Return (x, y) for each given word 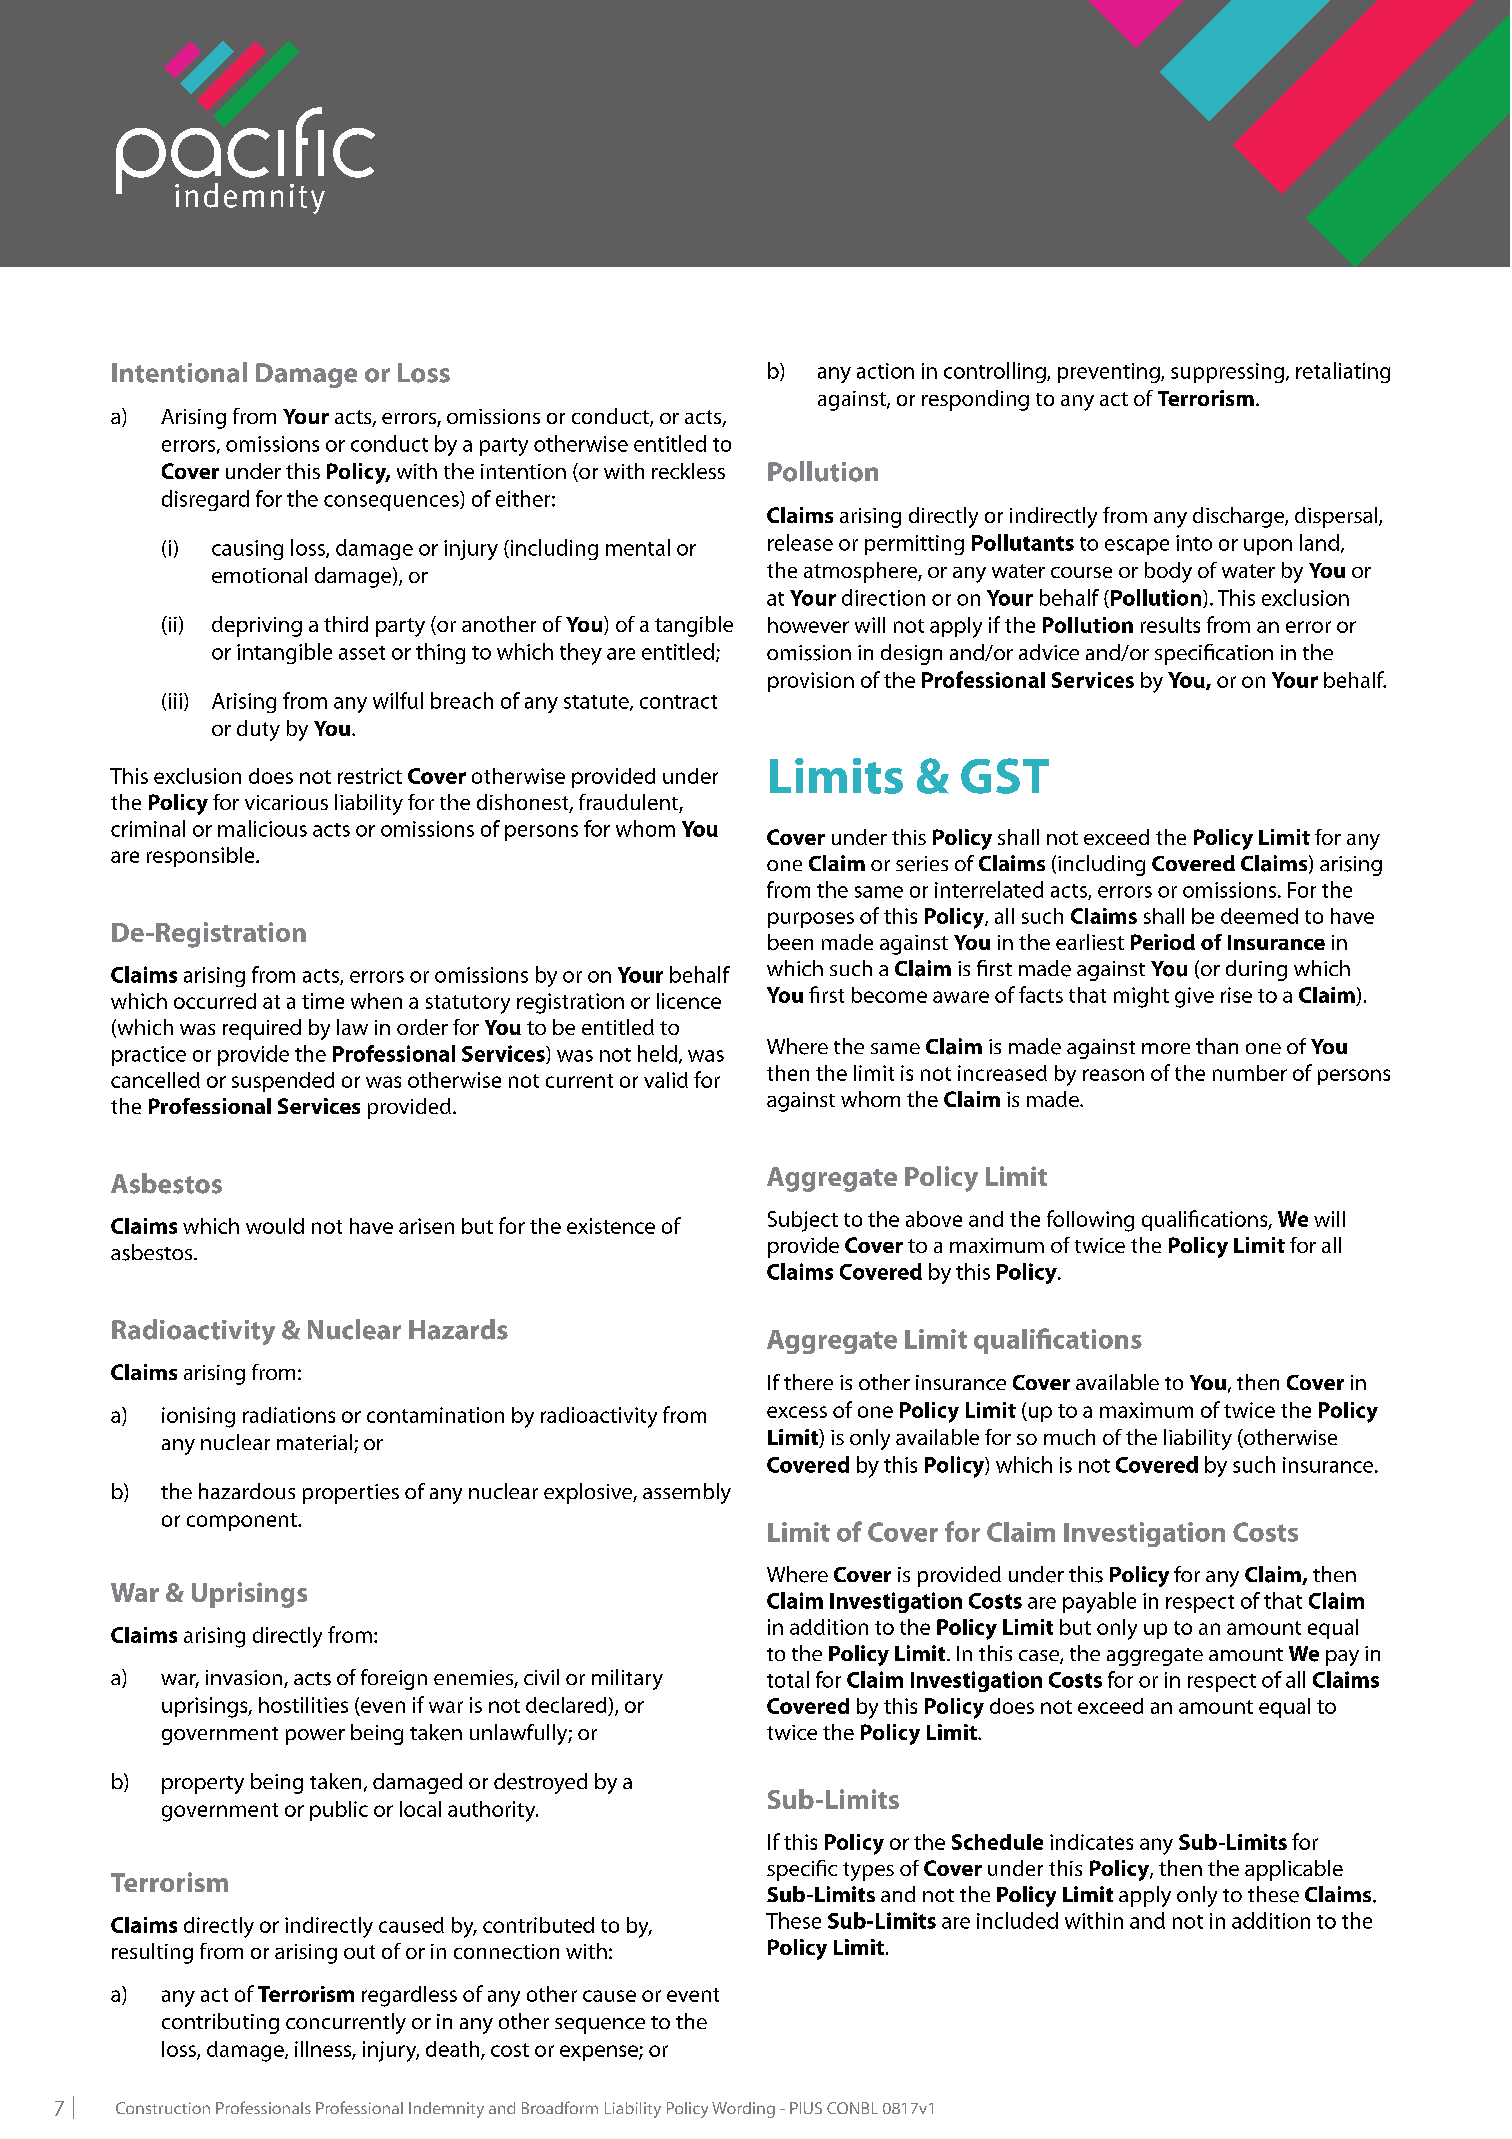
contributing (220, 2023)
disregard (205, 500)
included (1017, 1920)
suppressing (1227, 373)
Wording (743, 2110)
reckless (688, 471)
